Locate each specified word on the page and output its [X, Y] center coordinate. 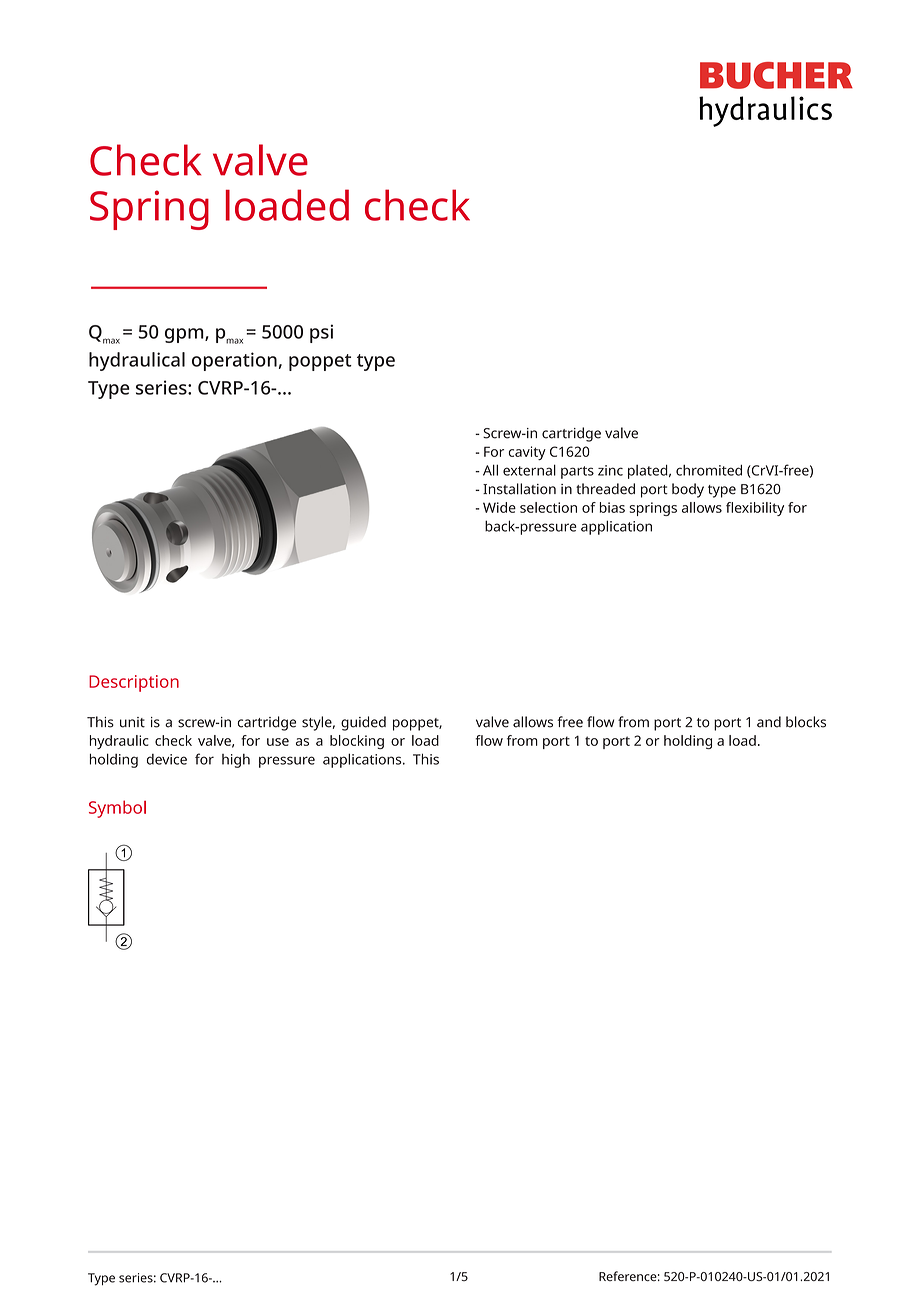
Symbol [117, 809]
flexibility [755, 509]
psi [321, 333]
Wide [499, 507]
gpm [185, 335]
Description [134, 683]
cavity [527, 453]
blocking [357, 742]
